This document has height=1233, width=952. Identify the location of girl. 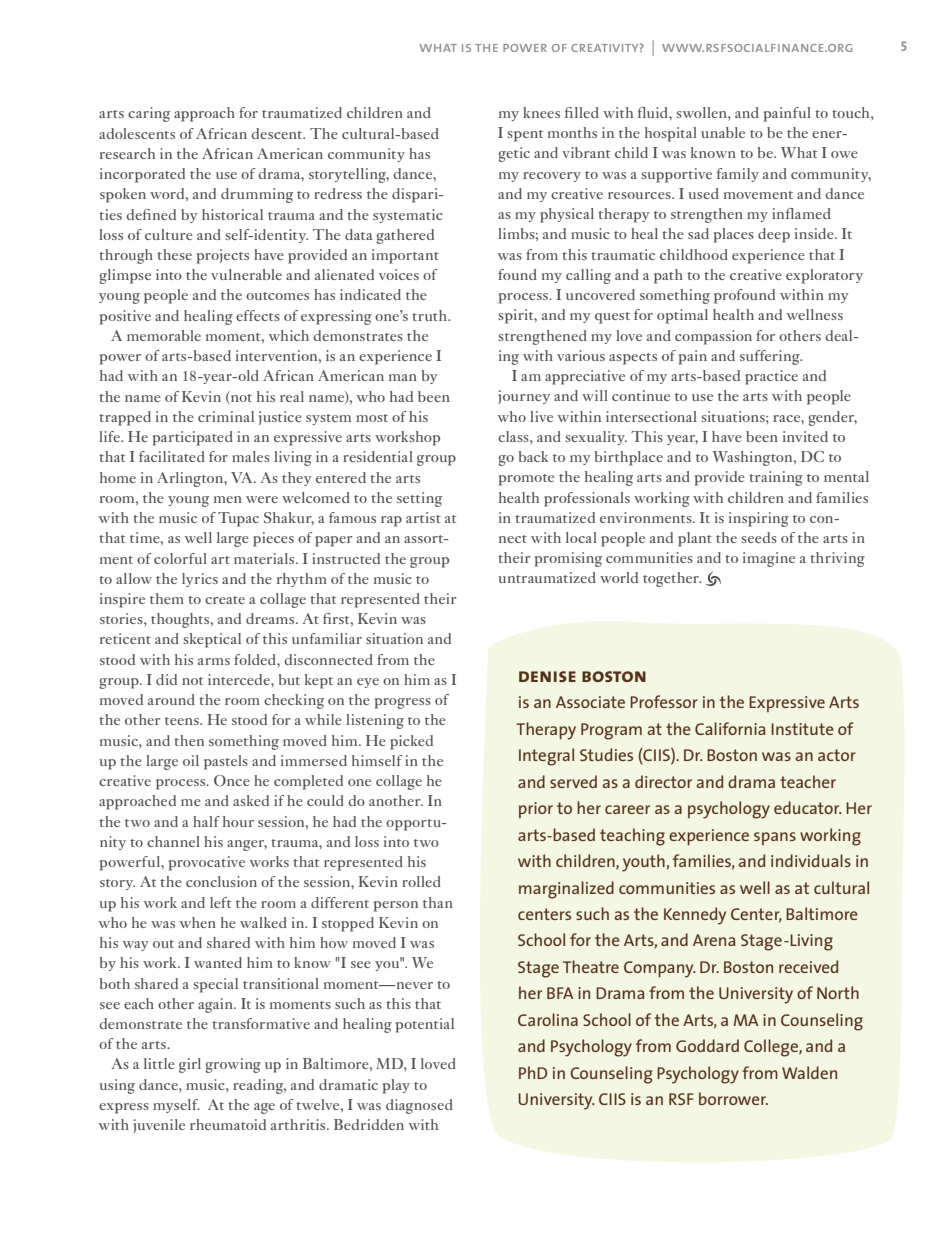
(190, 1065).
